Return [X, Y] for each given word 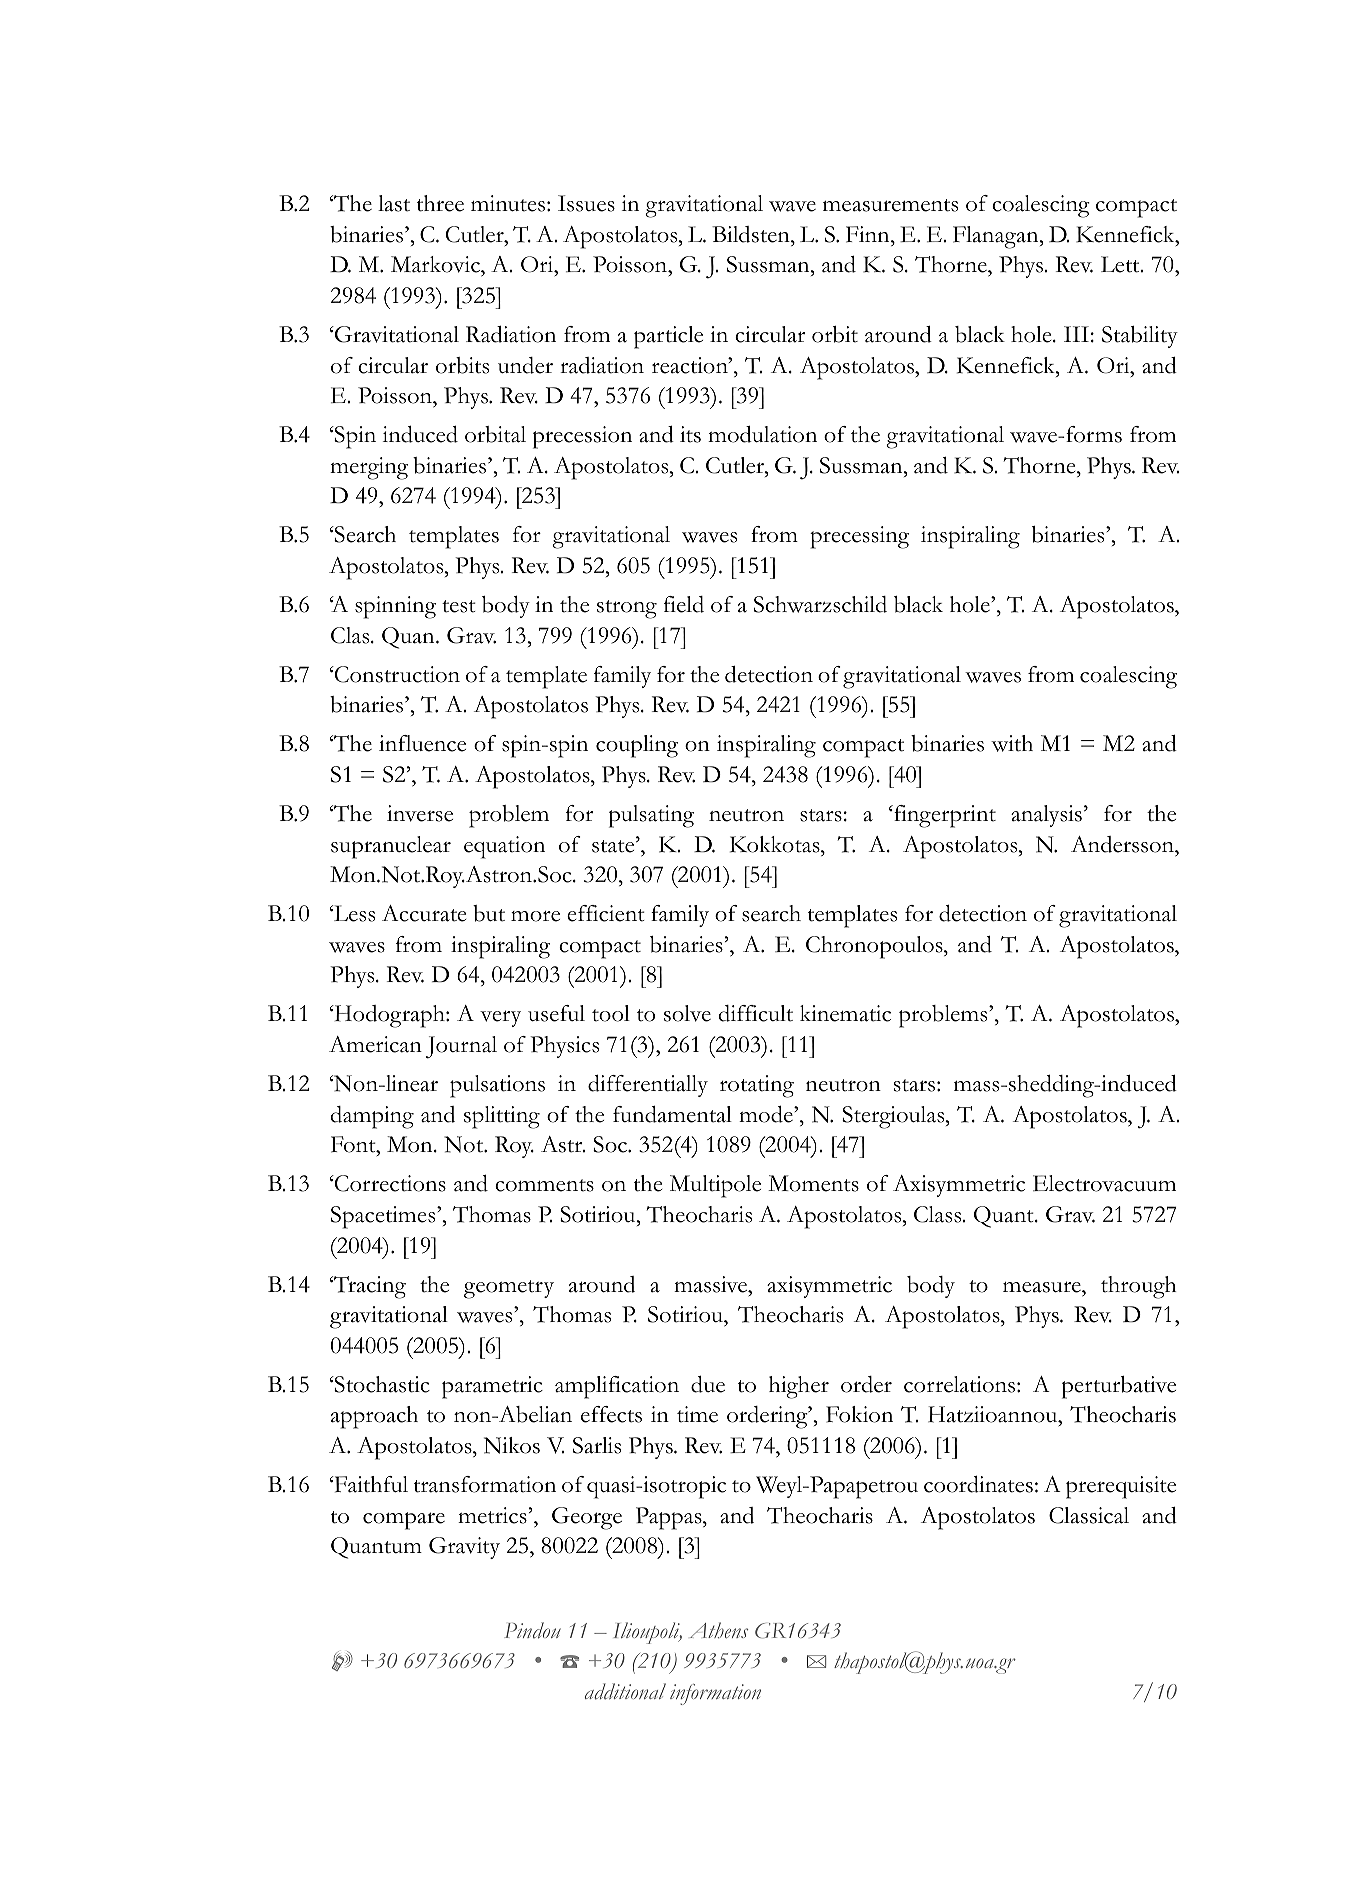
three [440, 203]
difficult [756, 1013]
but [489, 913]
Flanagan [997, 237]
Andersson [1123, 844]
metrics [492, 1515]
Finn [869, 234]
